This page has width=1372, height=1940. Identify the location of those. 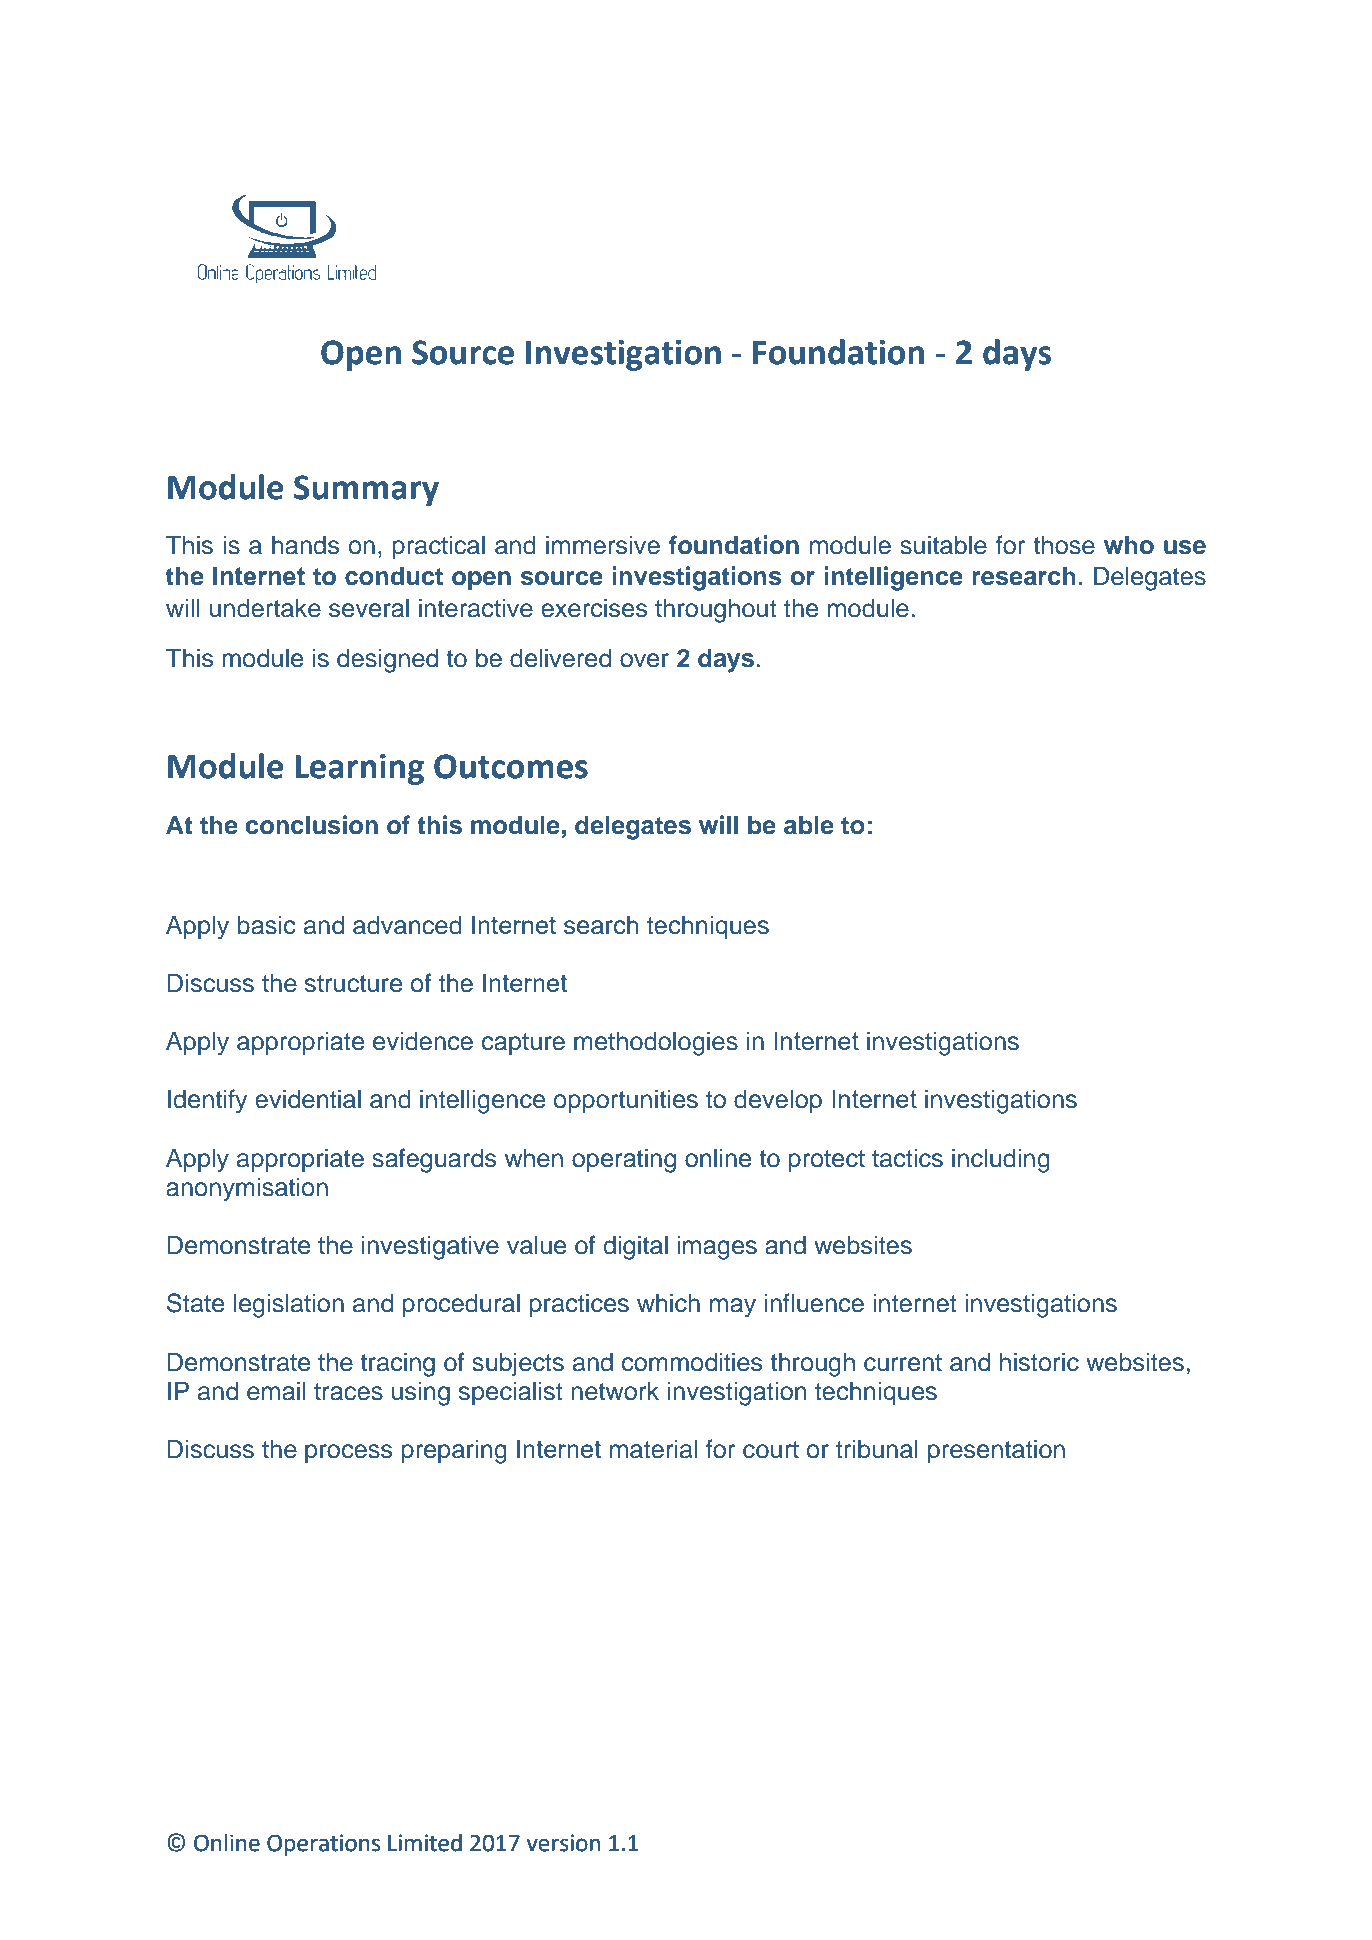
(1064, 545).
